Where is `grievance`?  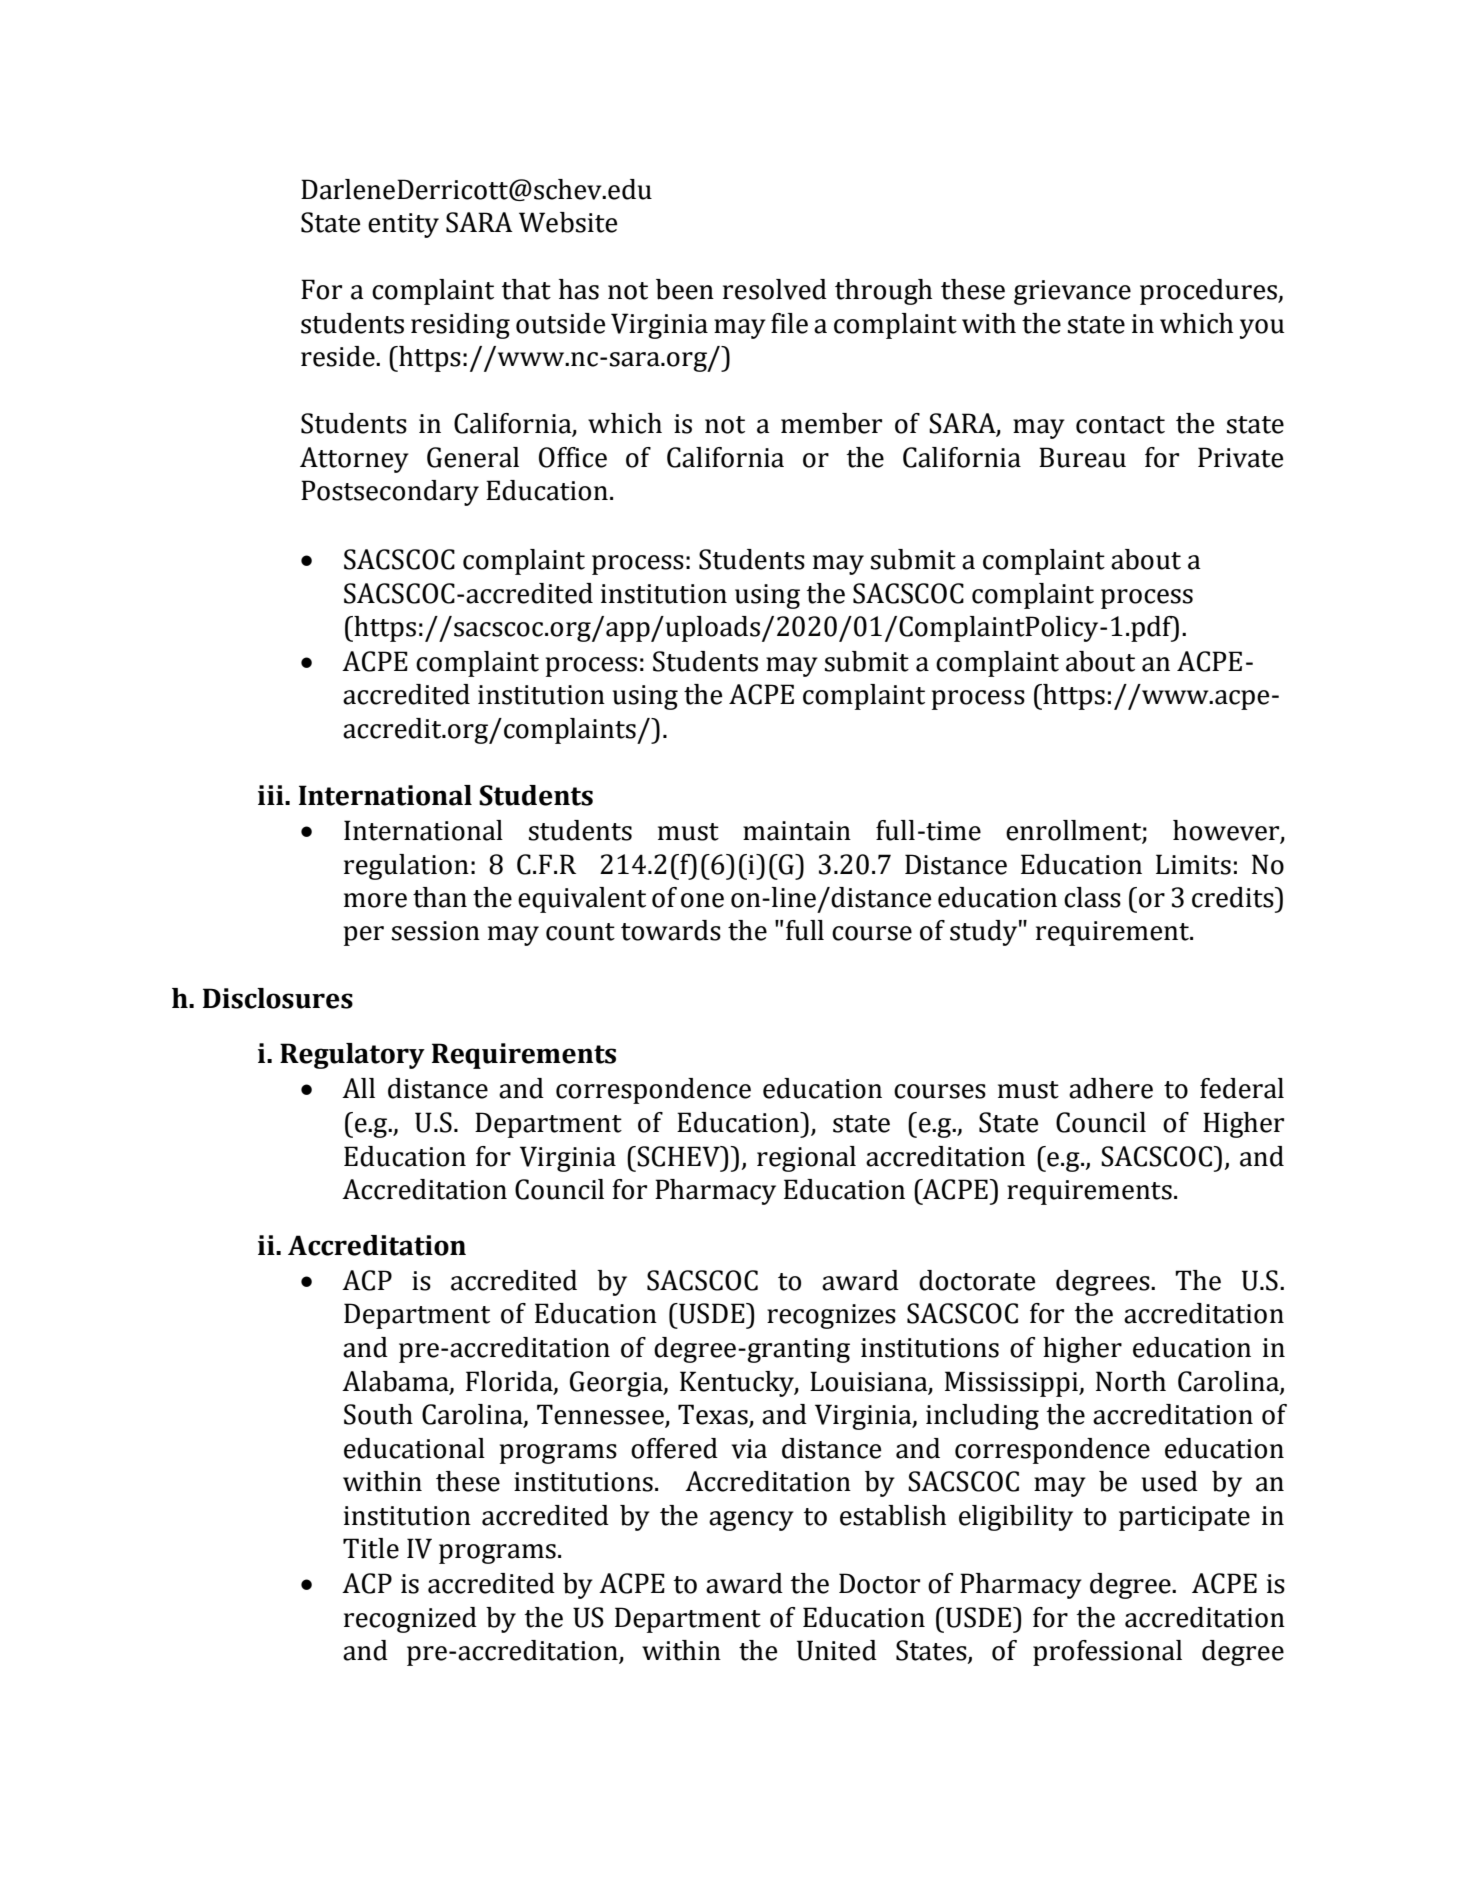 grievance is located at coordinates (1072, 292).
